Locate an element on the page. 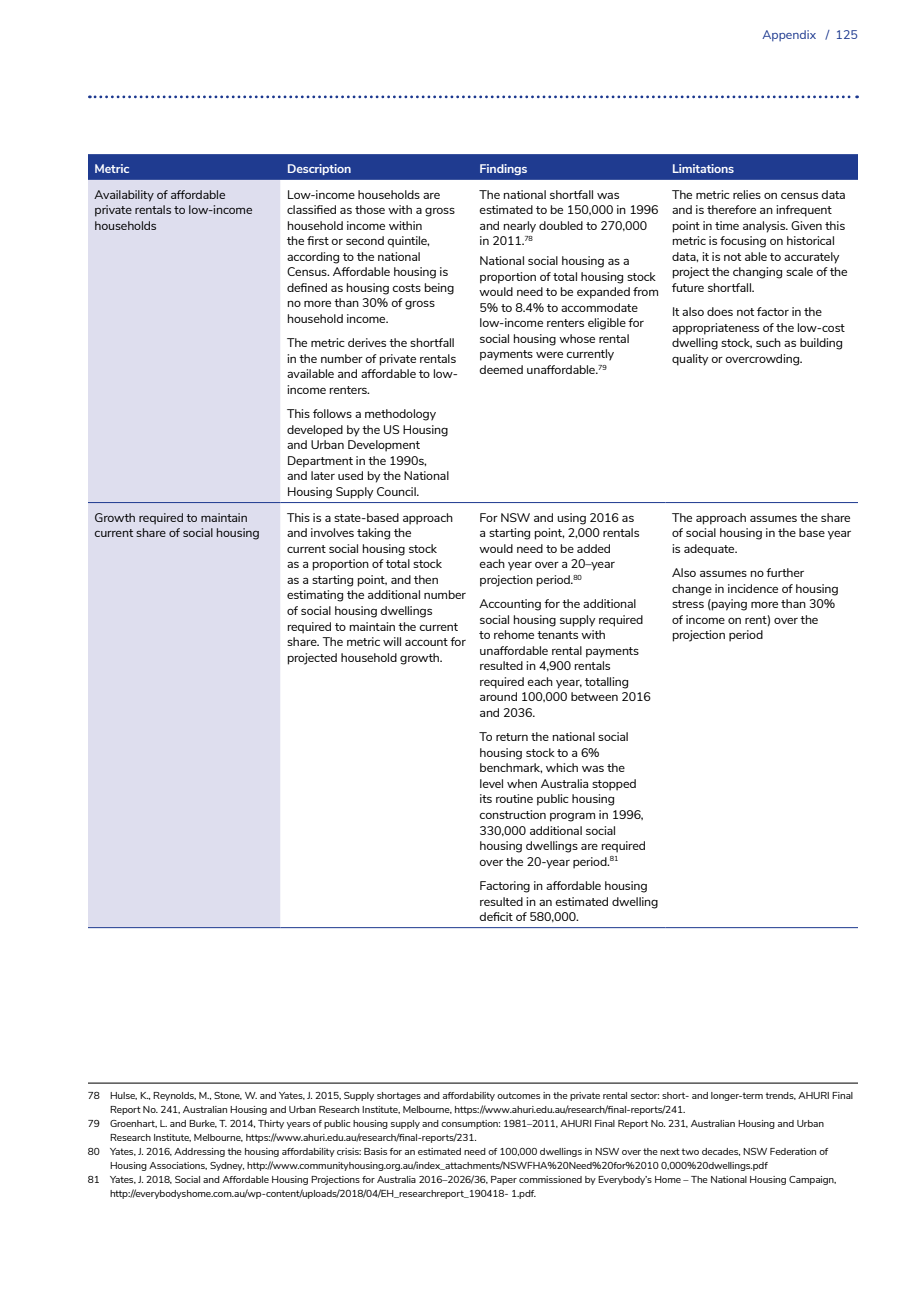 The width and height of the image is (924, 1308). Paper is located at coordinates (504, 1180).
